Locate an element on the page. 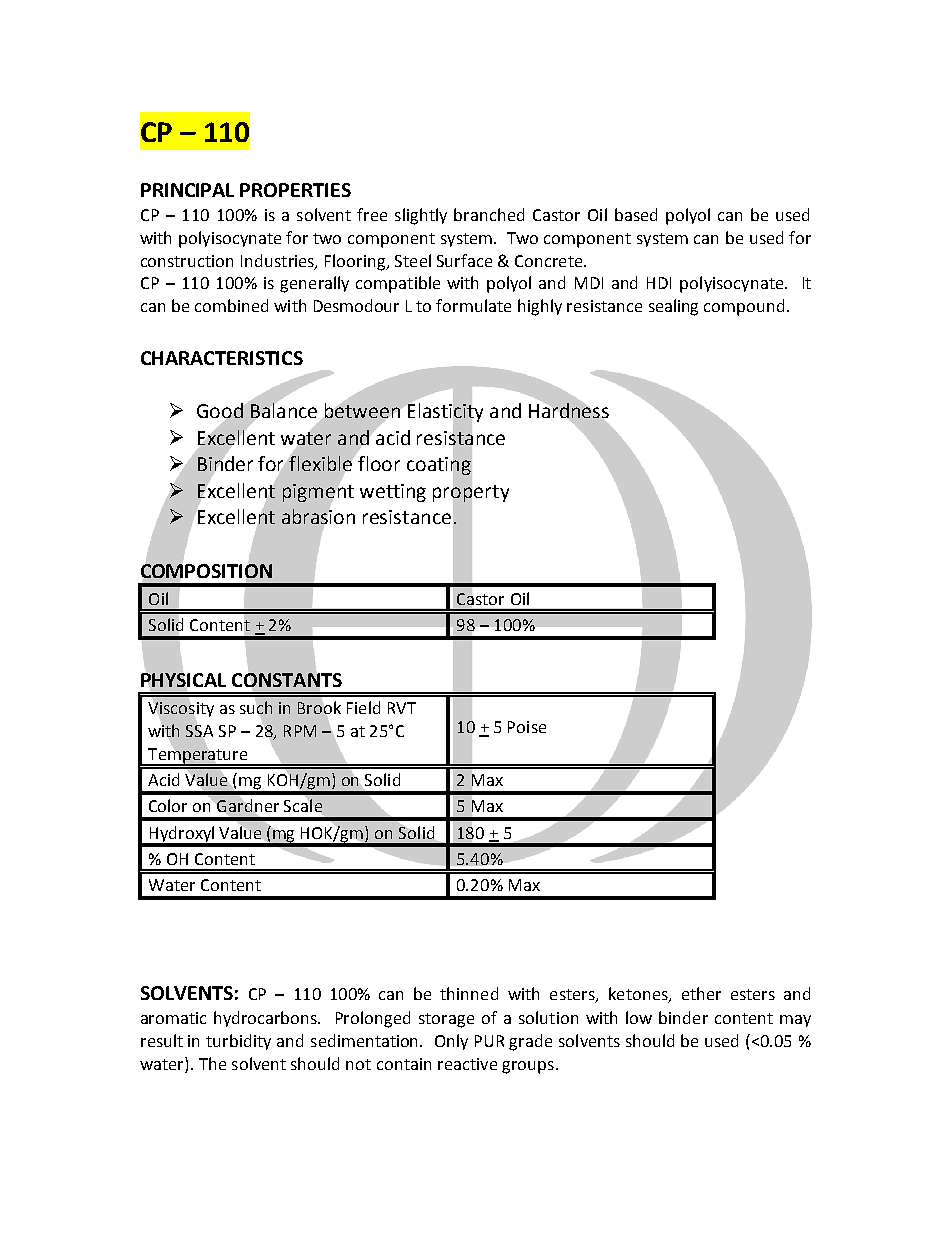  compound is located at coordinates (744, 307).
